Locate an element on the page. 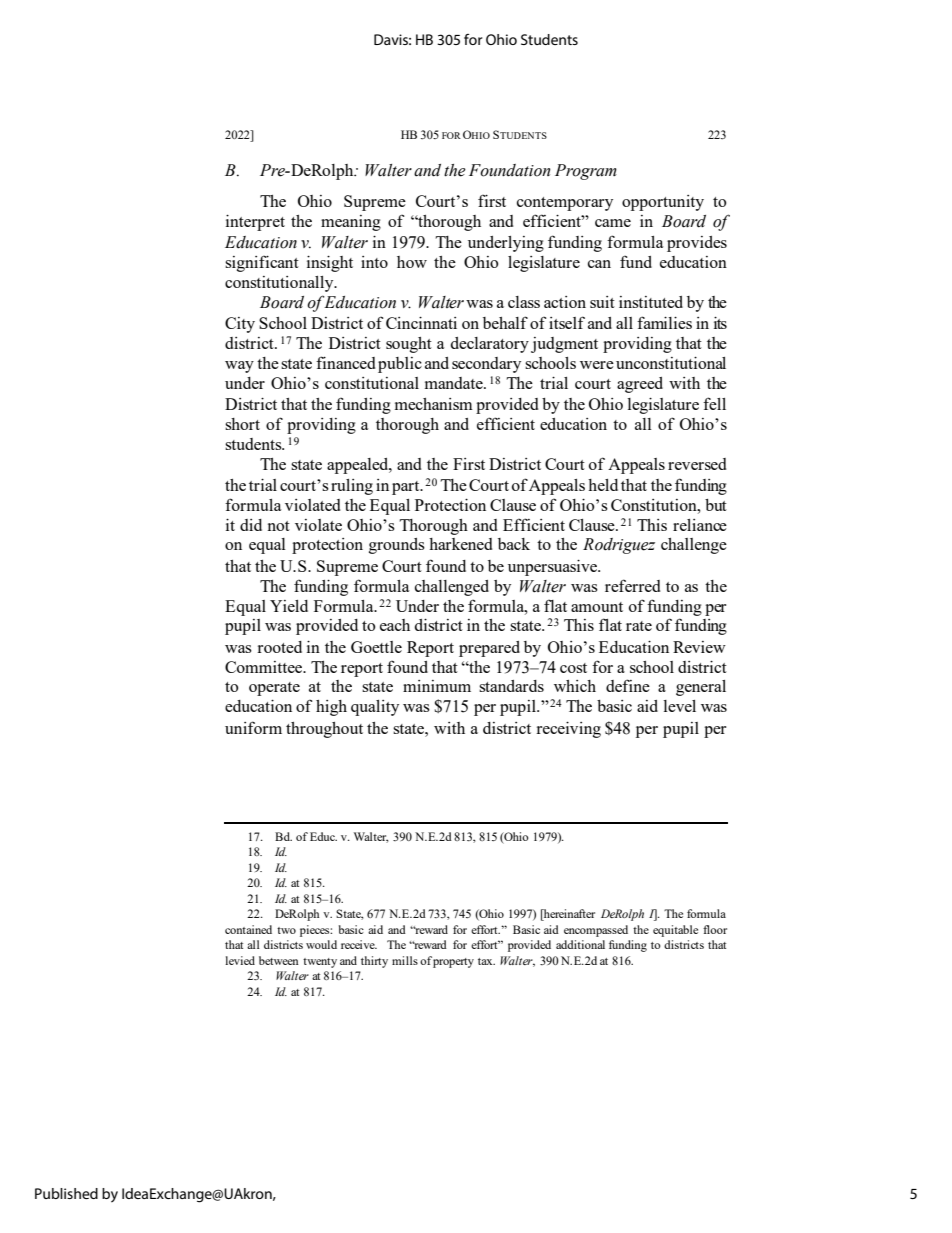 The height and width of the document is (1233, 952). receive is located at coordinates (359, 944).
